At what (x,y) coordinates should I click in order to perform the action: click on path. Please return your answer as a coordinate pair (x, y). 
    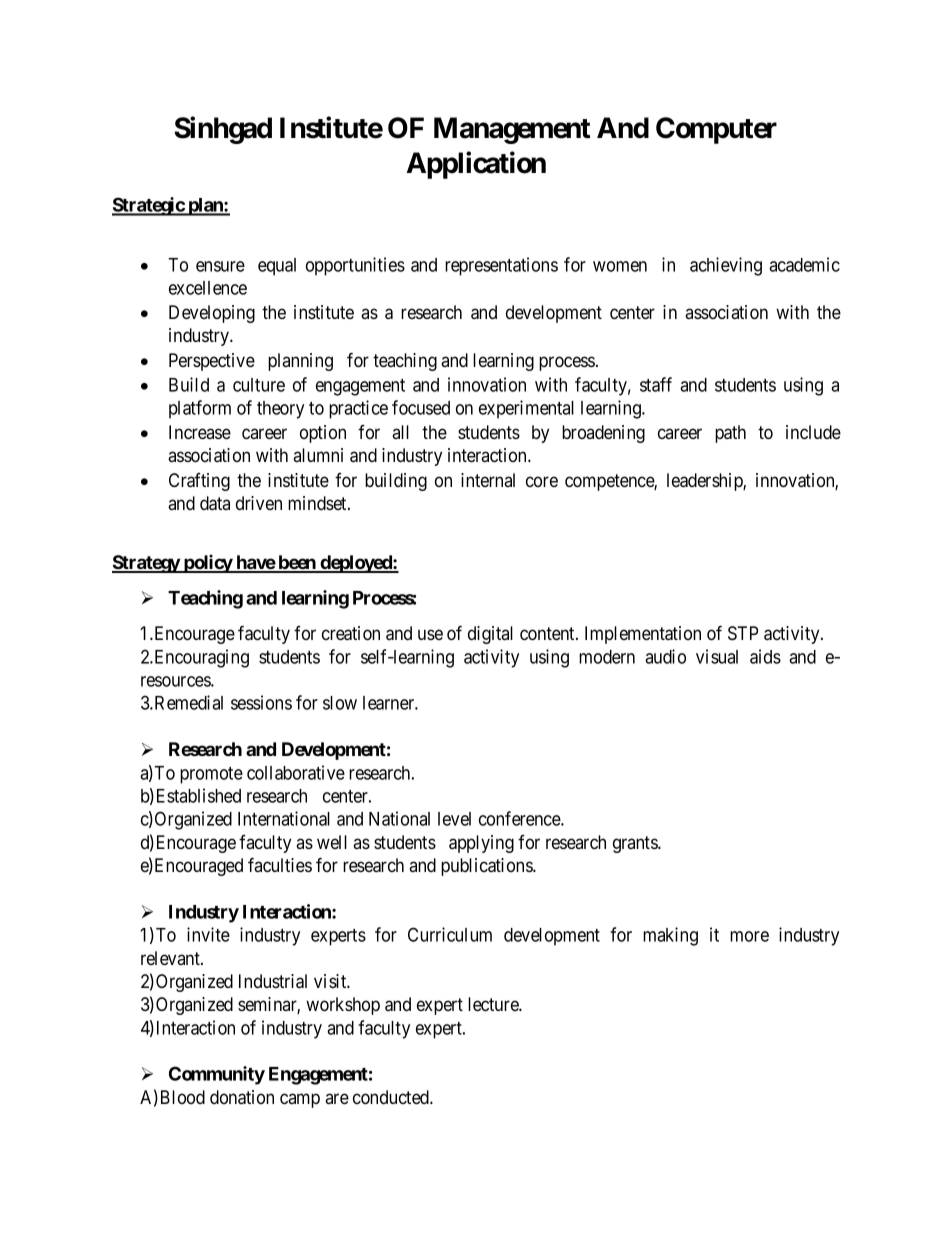
    Looking at the image, I should click on (730, 434).
